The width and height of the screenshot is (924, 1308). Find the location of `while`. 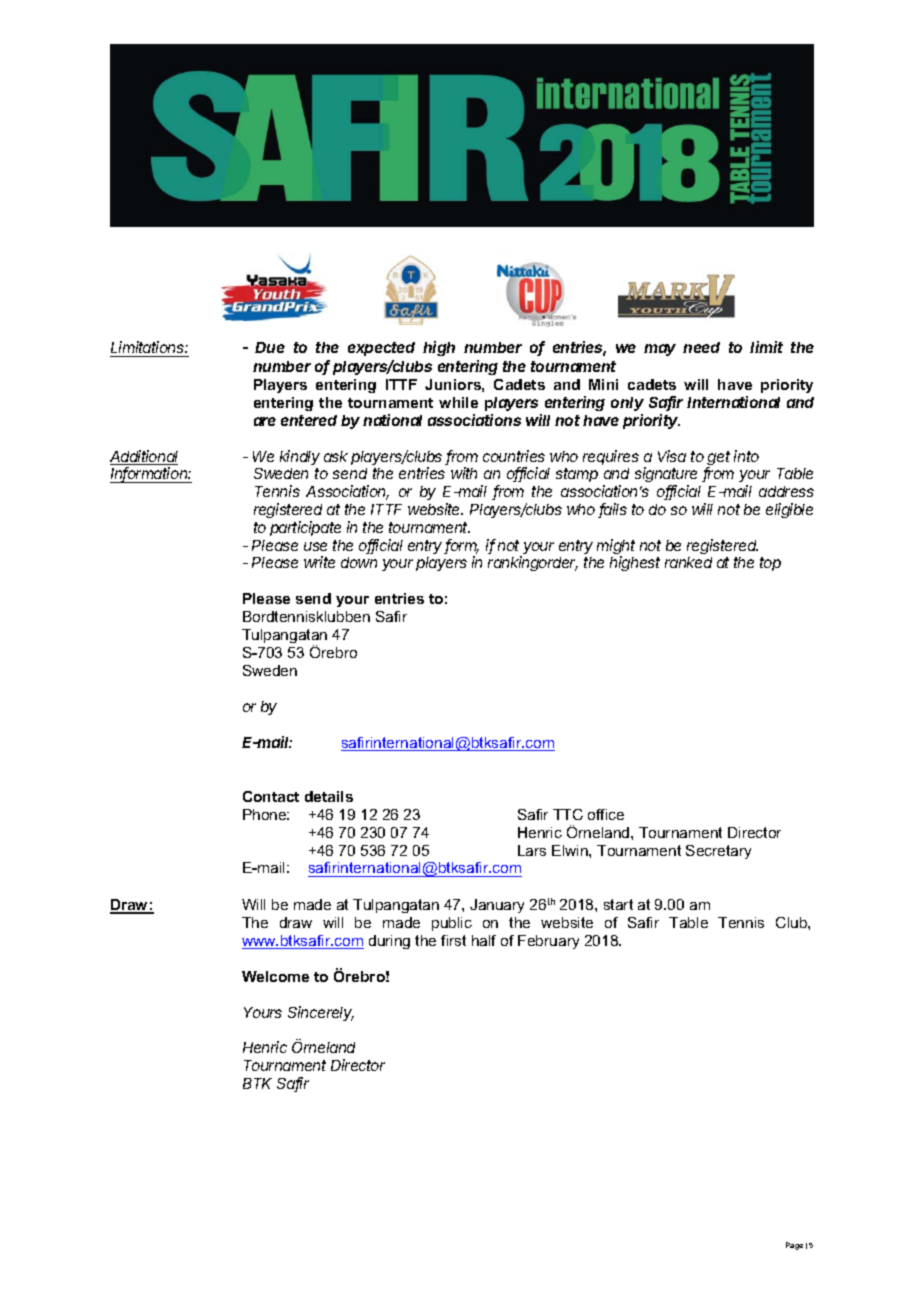

while is located at coordinates (458, 402).
